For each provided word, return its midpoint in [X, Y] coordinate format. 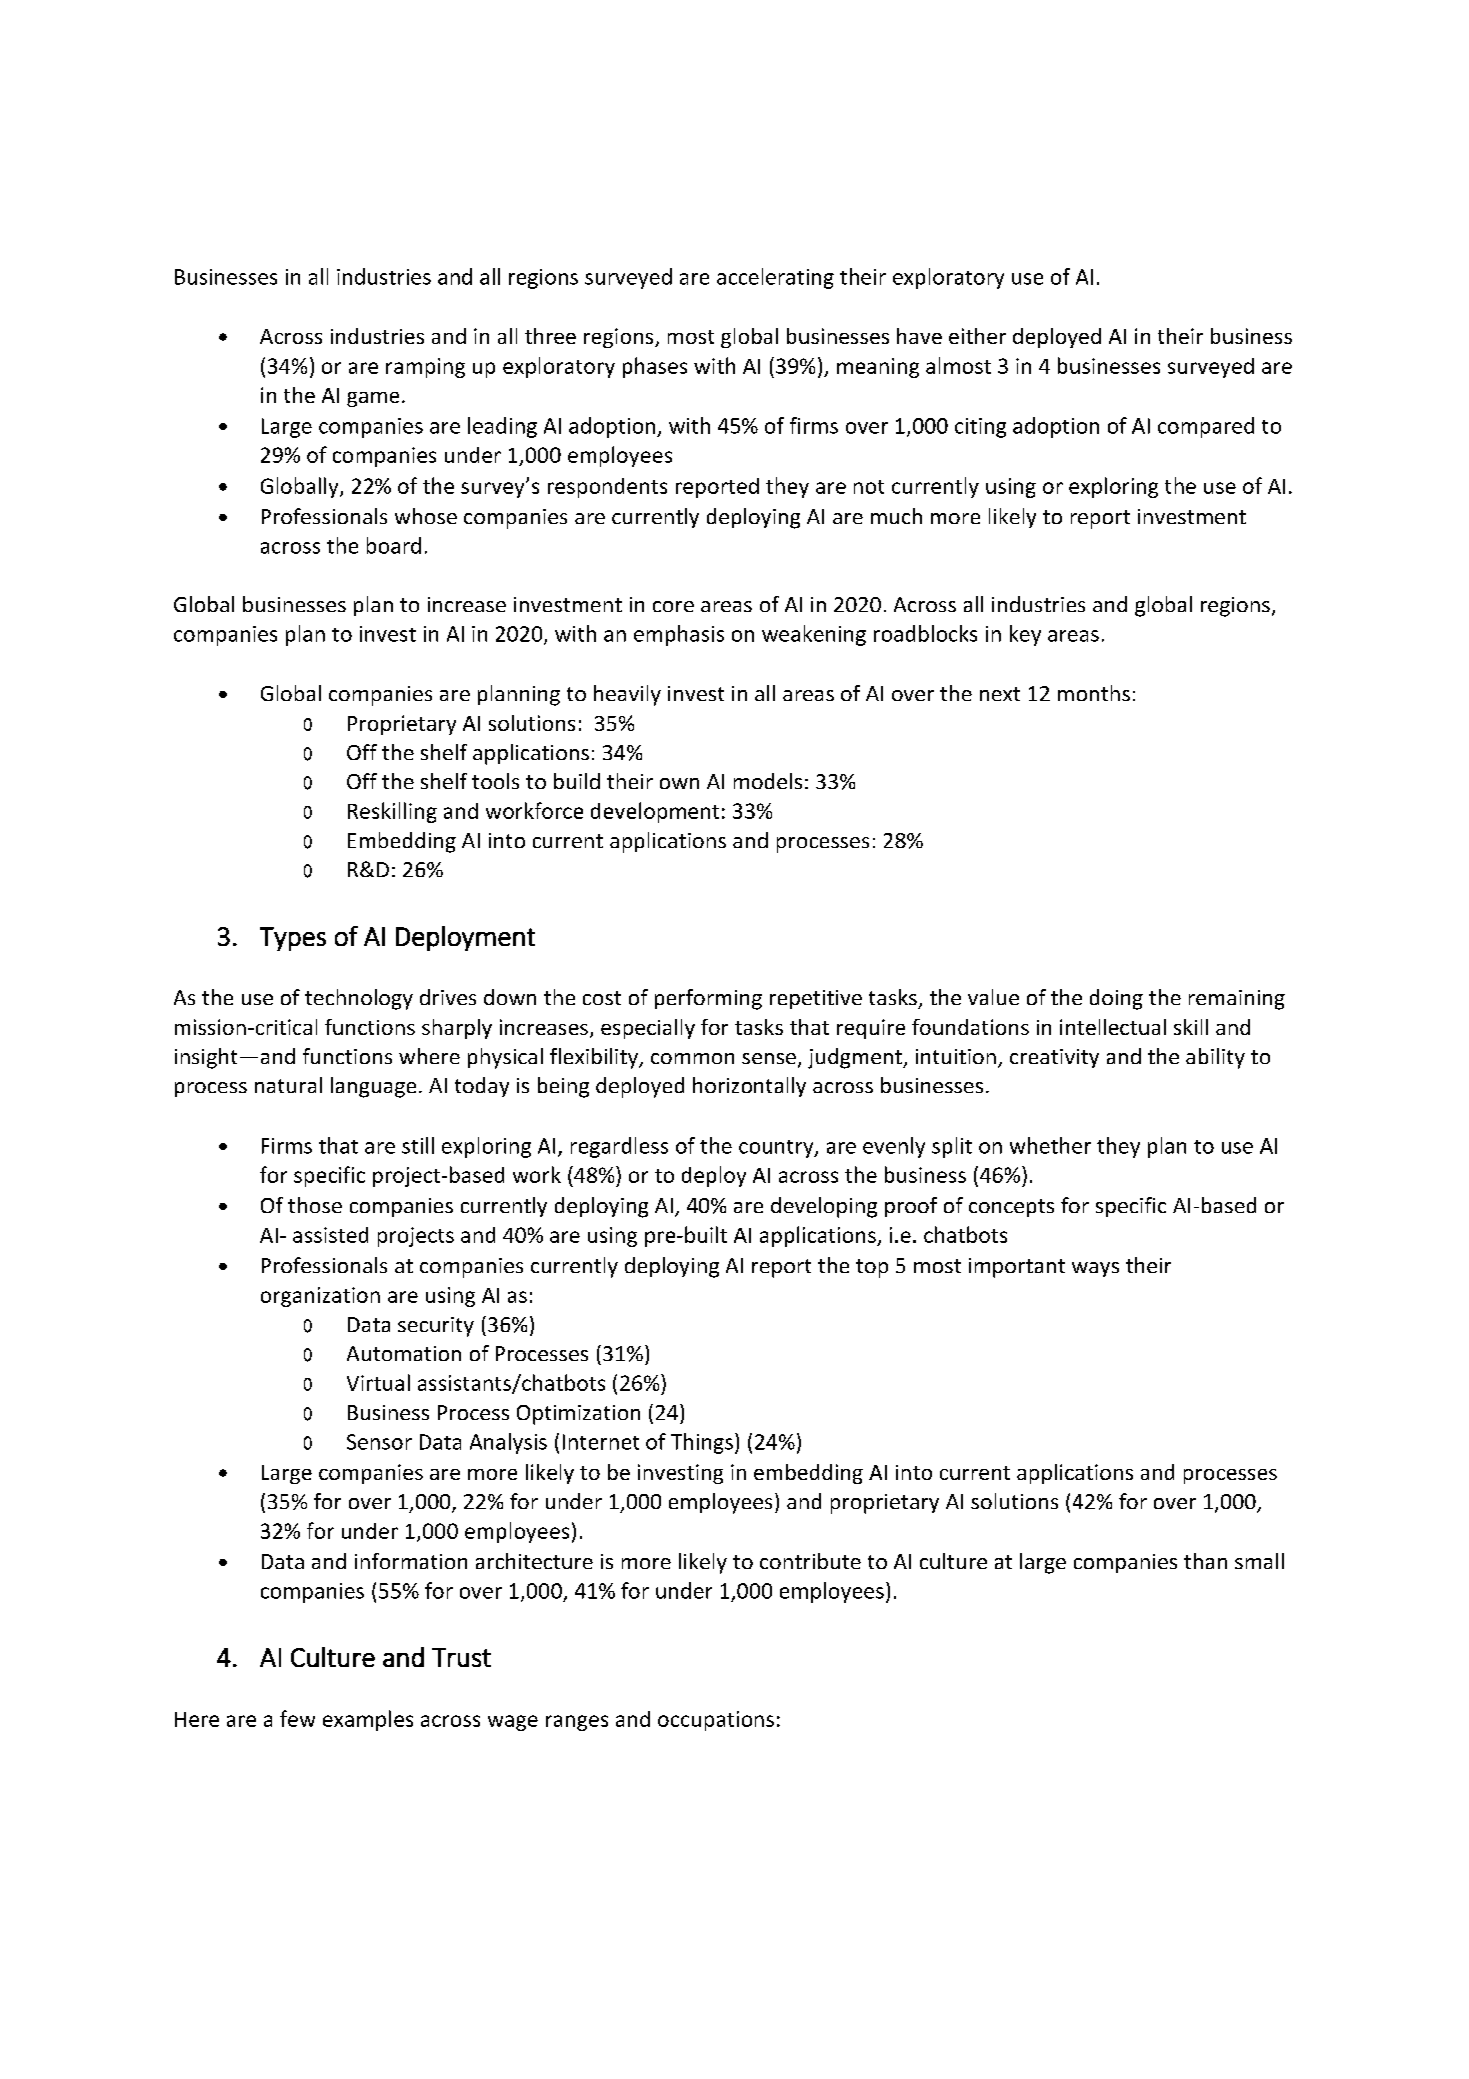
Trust [461, 1657]
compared [1206, 427]
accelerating [775, 278]
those [315, 1205]
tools [495, 781]
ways [1095, 1269]
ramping [425, 368]
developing [824, 1207]
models [768, 781]
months [1094, 693]
